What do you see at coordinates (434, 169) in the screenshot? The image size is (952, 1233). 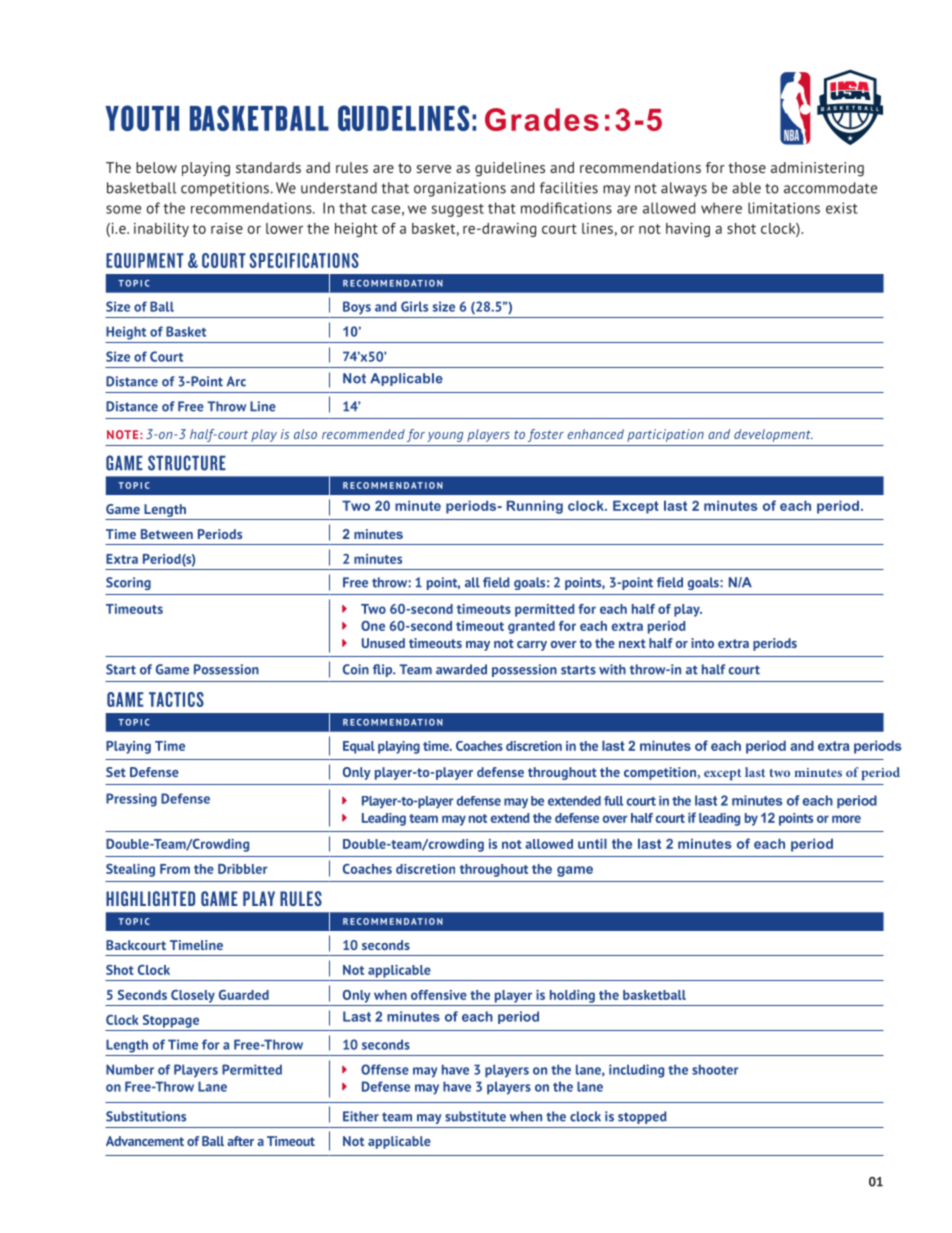 I see `serve` at bounding box center [434, 169].
